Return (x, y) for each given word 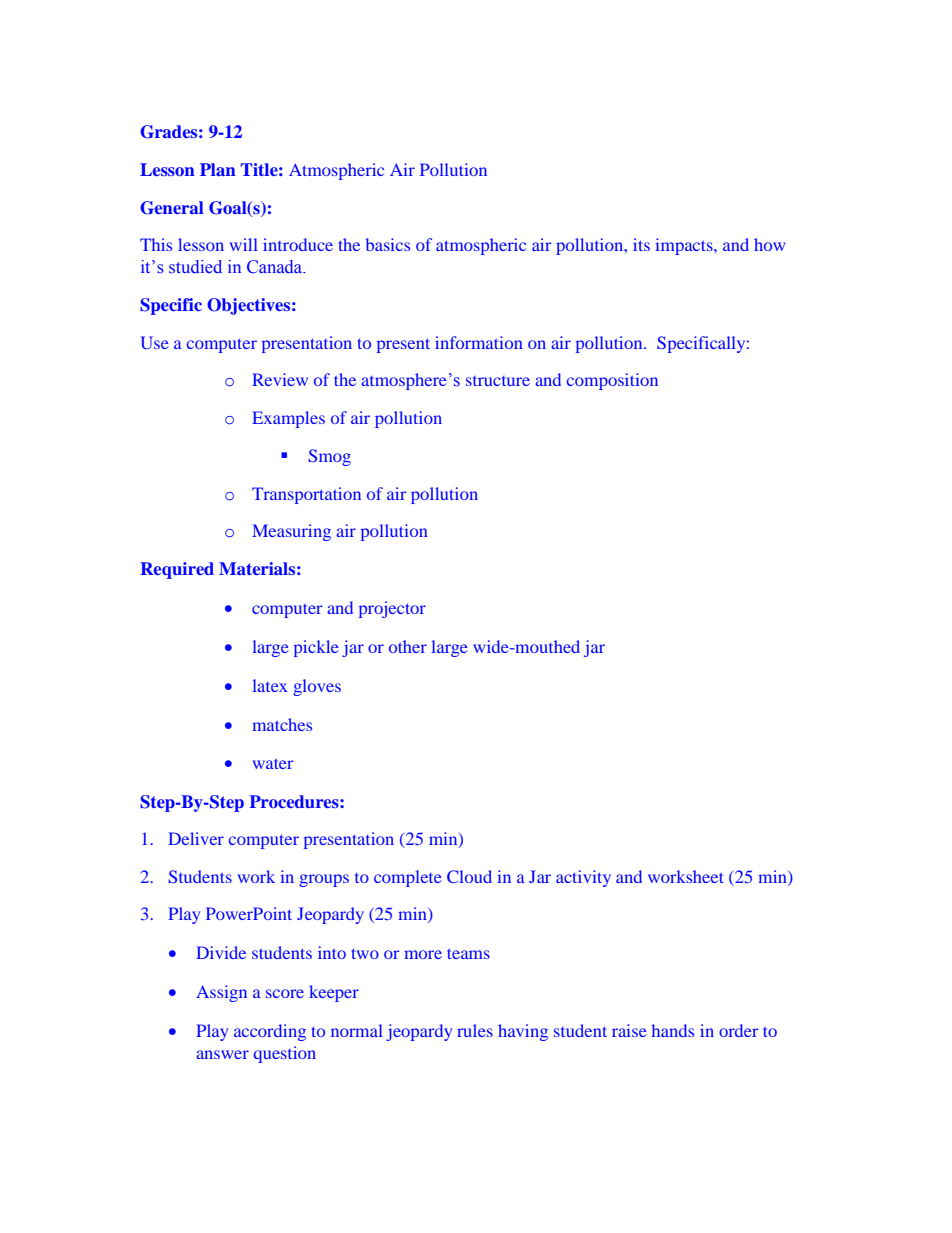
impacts (685, 246)
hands (672, 1030)
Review (280, 379)
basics (388, 244)
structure (498, 381)
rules (475, 1030)
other (408, 646)
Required (177, 570)
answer (222, 1054)
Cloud (469, 876)
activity (583, 878)
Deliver (196, 838)
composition (612, 381)
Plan (218, 169)
